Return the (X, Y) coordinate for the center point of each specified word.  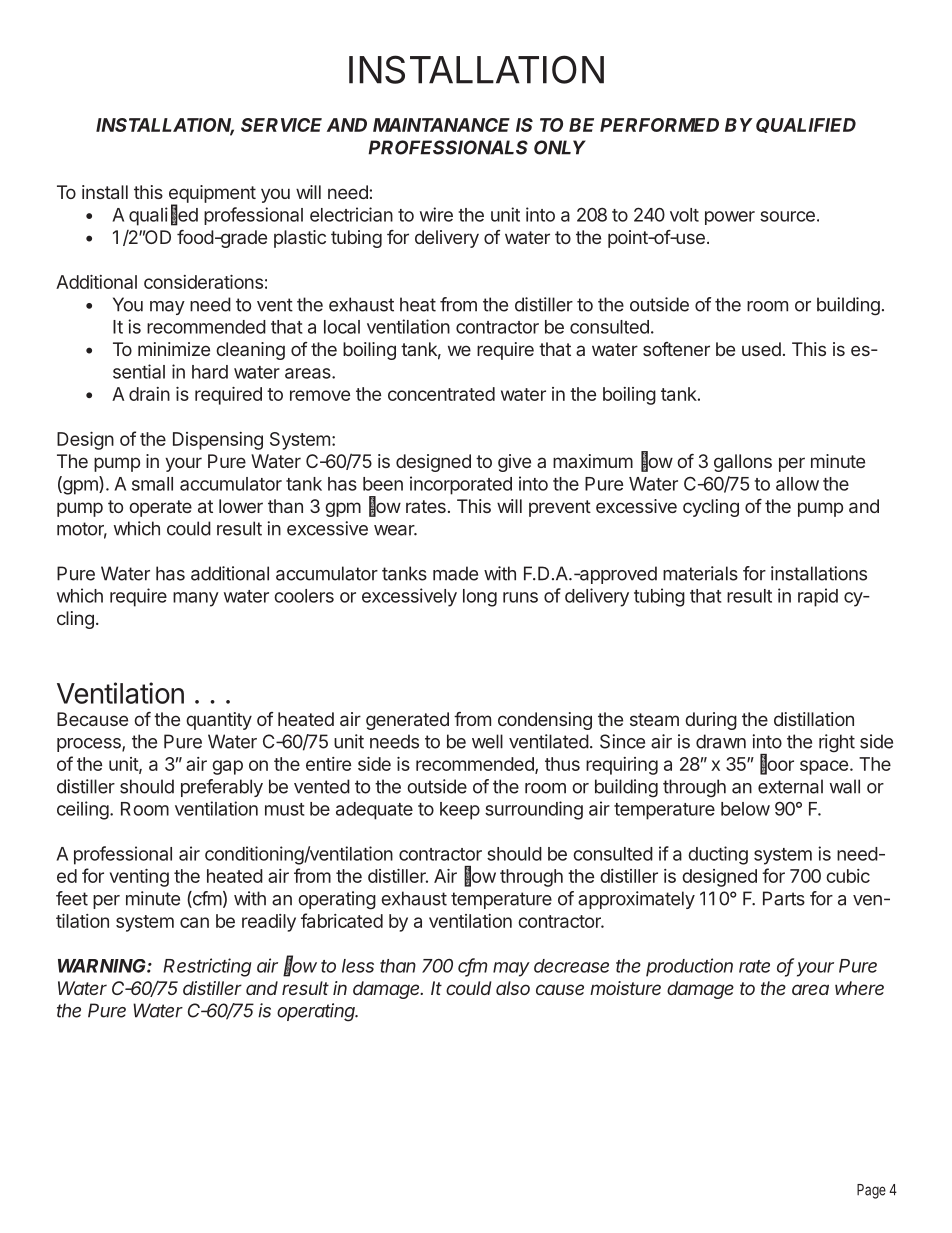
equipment (212, 195)
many (196, 599)
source (787, 216)
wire (436, 214)
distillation (814, 719)
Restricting (207, 967)
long (480, 598)
